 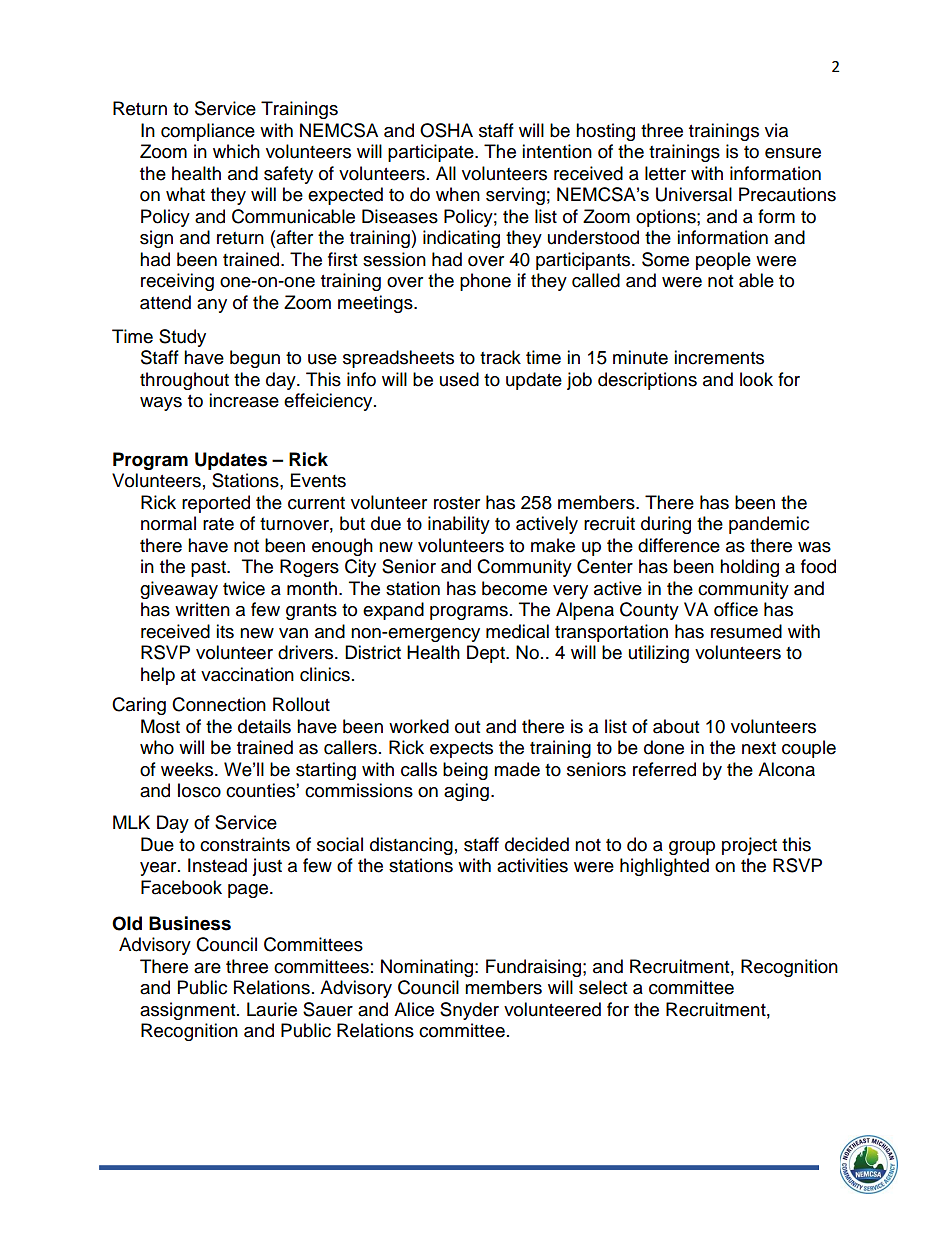 What do you see at coordinates (432, 153) in the screenshot?
I see `participate` at bounding box center [432, 153].
